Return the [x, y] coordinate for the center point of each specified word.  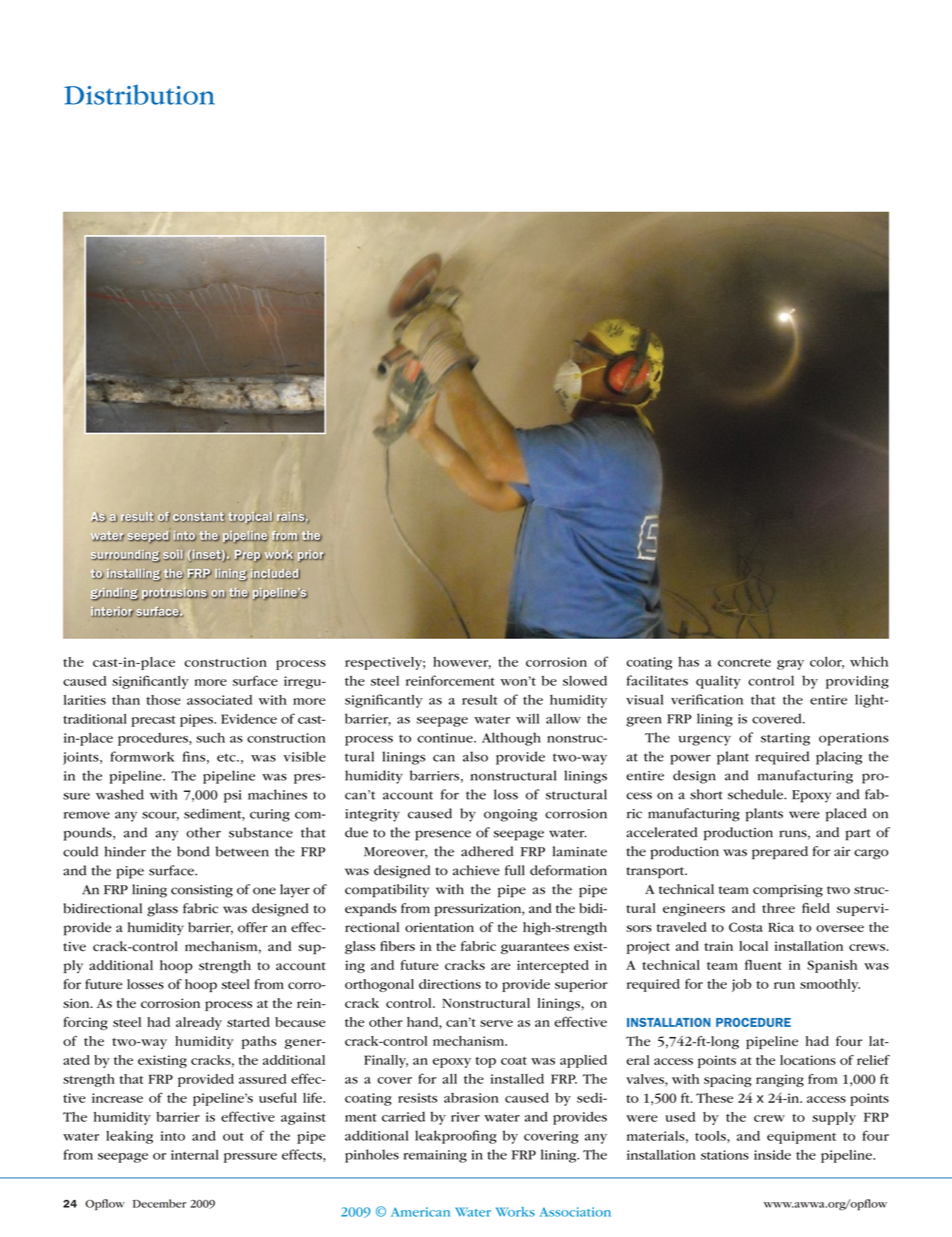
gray [790, 665]
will [527, 718]
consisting [202, 891]
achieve [476, 870]
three [778, 908]
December [159, 1203]
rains [292, 517]
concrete [744, 663]
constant [199, 517]
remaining [435, 1156]
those [163, 700]
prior [311, 556]
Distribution [139, 95]
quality [718, 682]
